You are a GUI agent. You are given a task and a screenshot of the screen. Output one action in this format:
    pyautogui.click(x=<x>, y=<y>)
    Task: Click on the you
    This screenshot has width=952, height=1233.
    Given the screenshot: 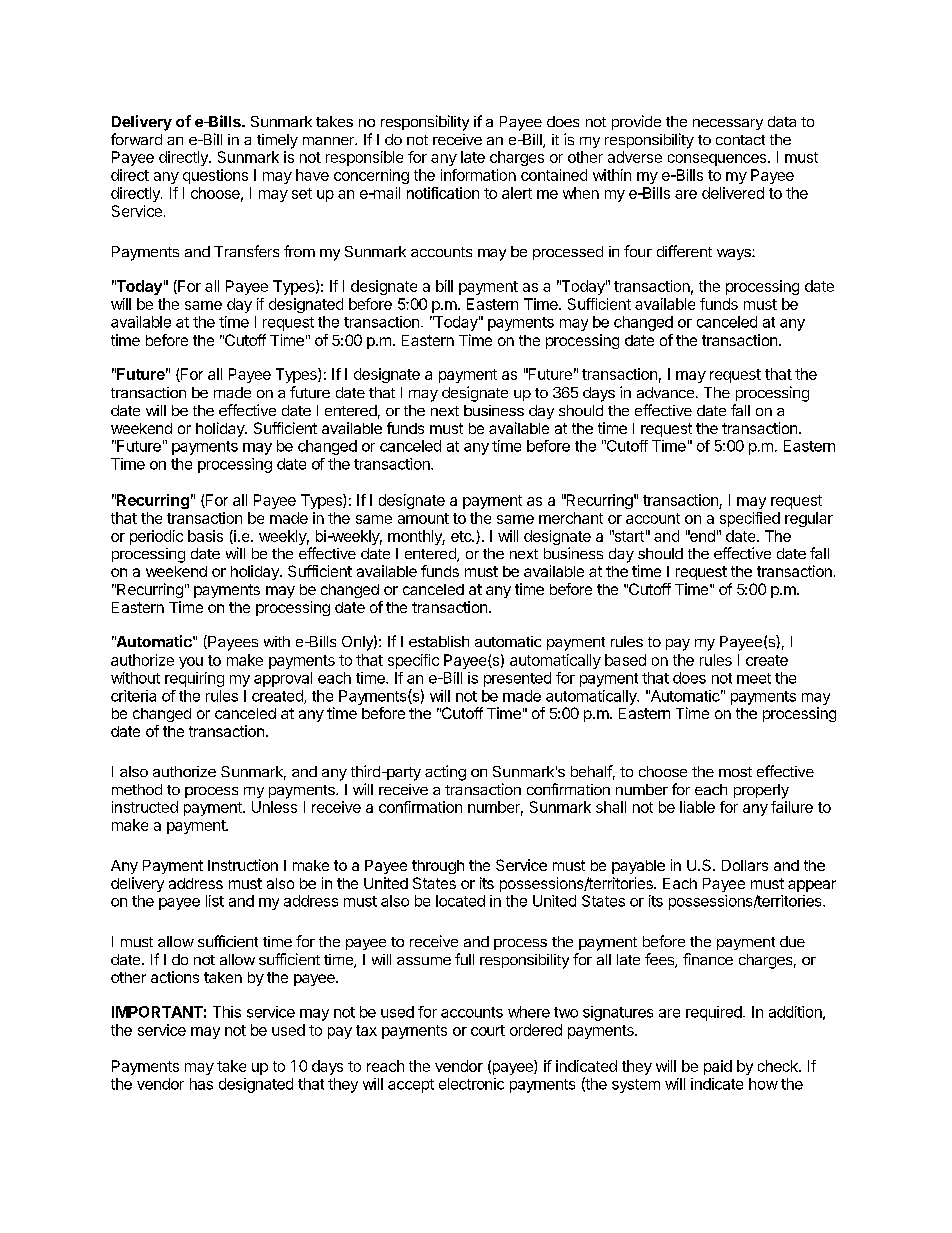 What is the action you would take?
    pyautogui.click(x=191, y=663)
